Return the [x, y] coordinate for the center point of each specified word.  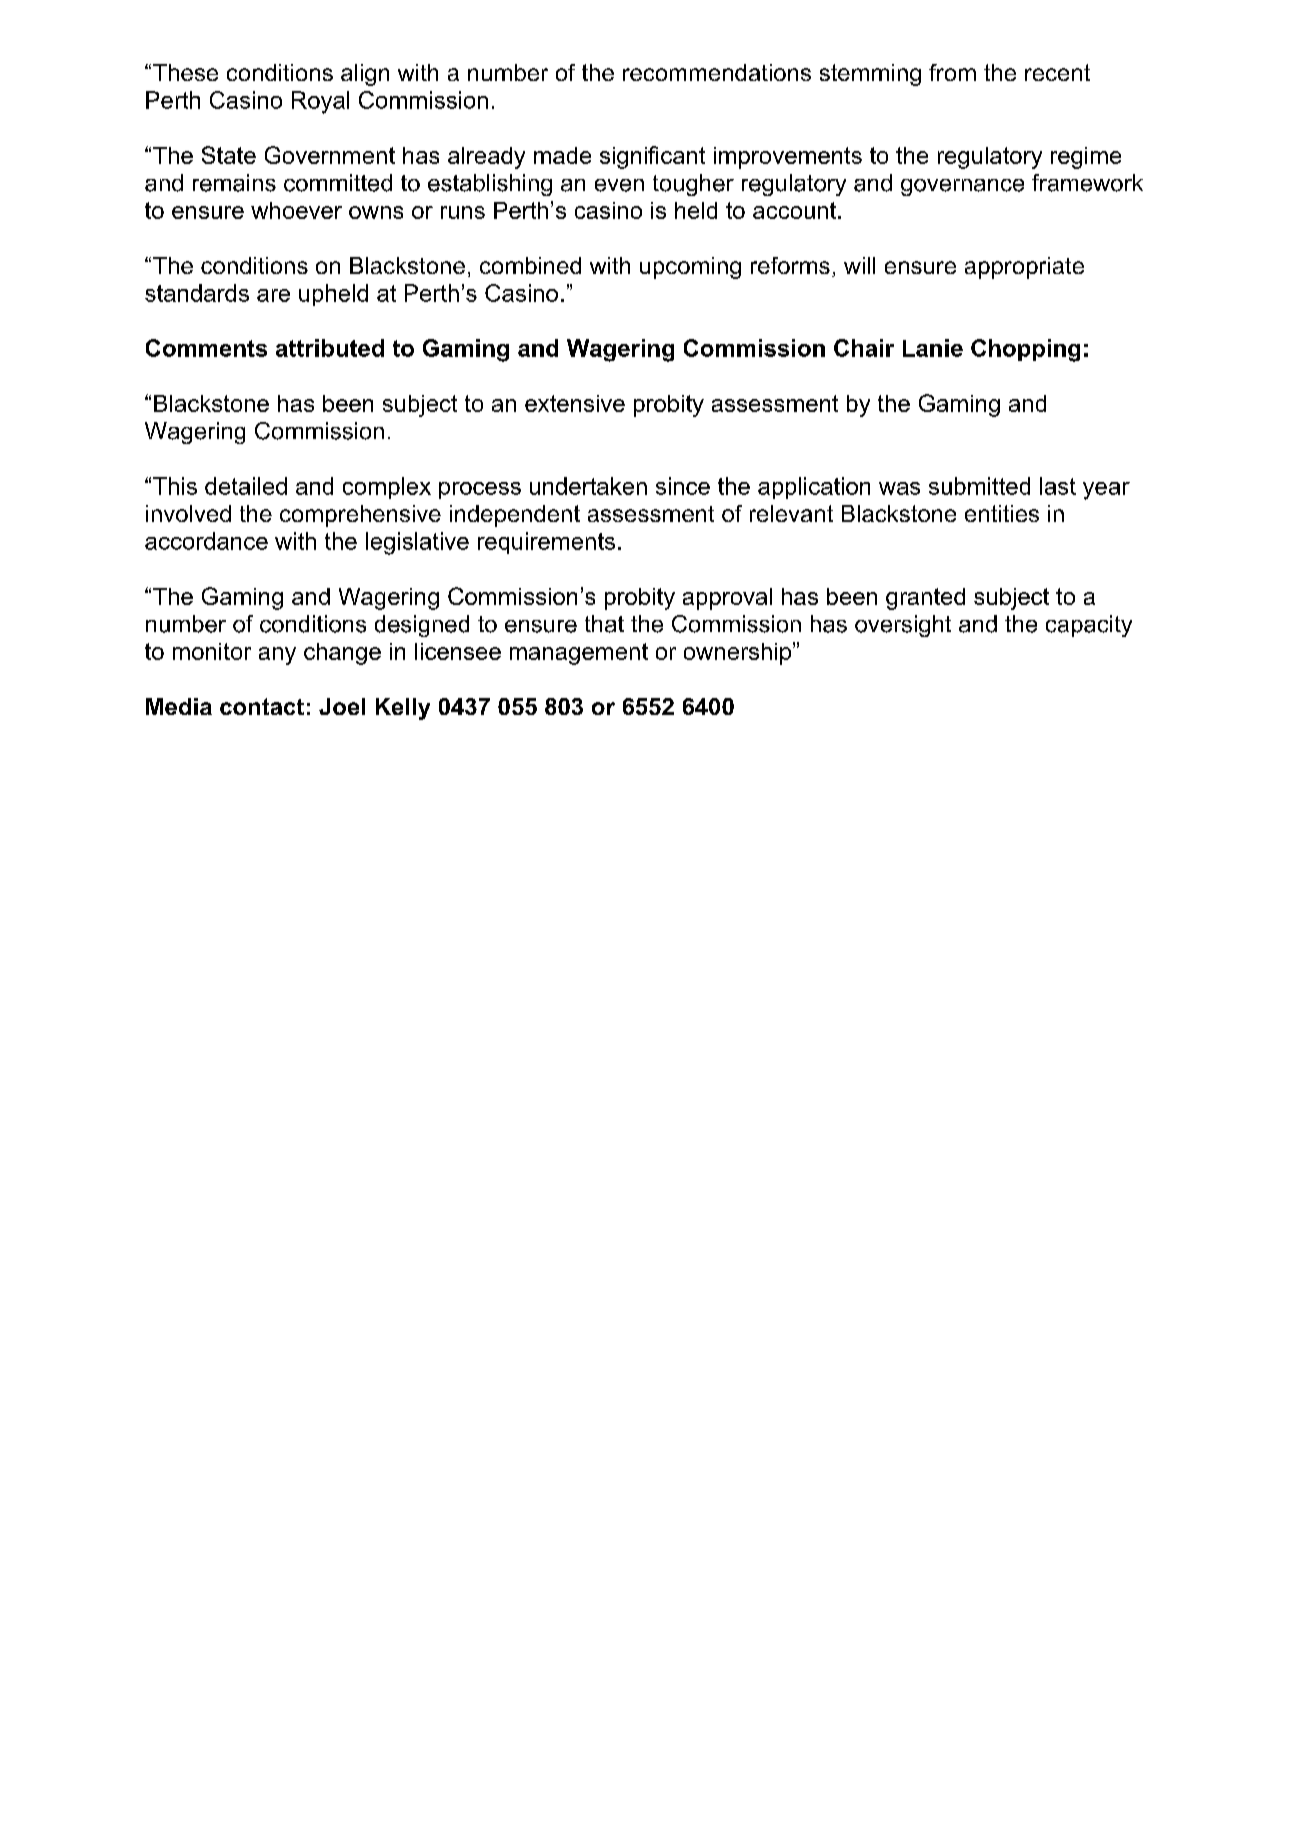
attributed [330, 348]
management [579, 654]
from [952, 72]
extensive [575, 403]
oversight [903, 626]
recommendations [717, 72]
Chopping [1025, 350]
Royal [320, 102]
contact [262, 706]
